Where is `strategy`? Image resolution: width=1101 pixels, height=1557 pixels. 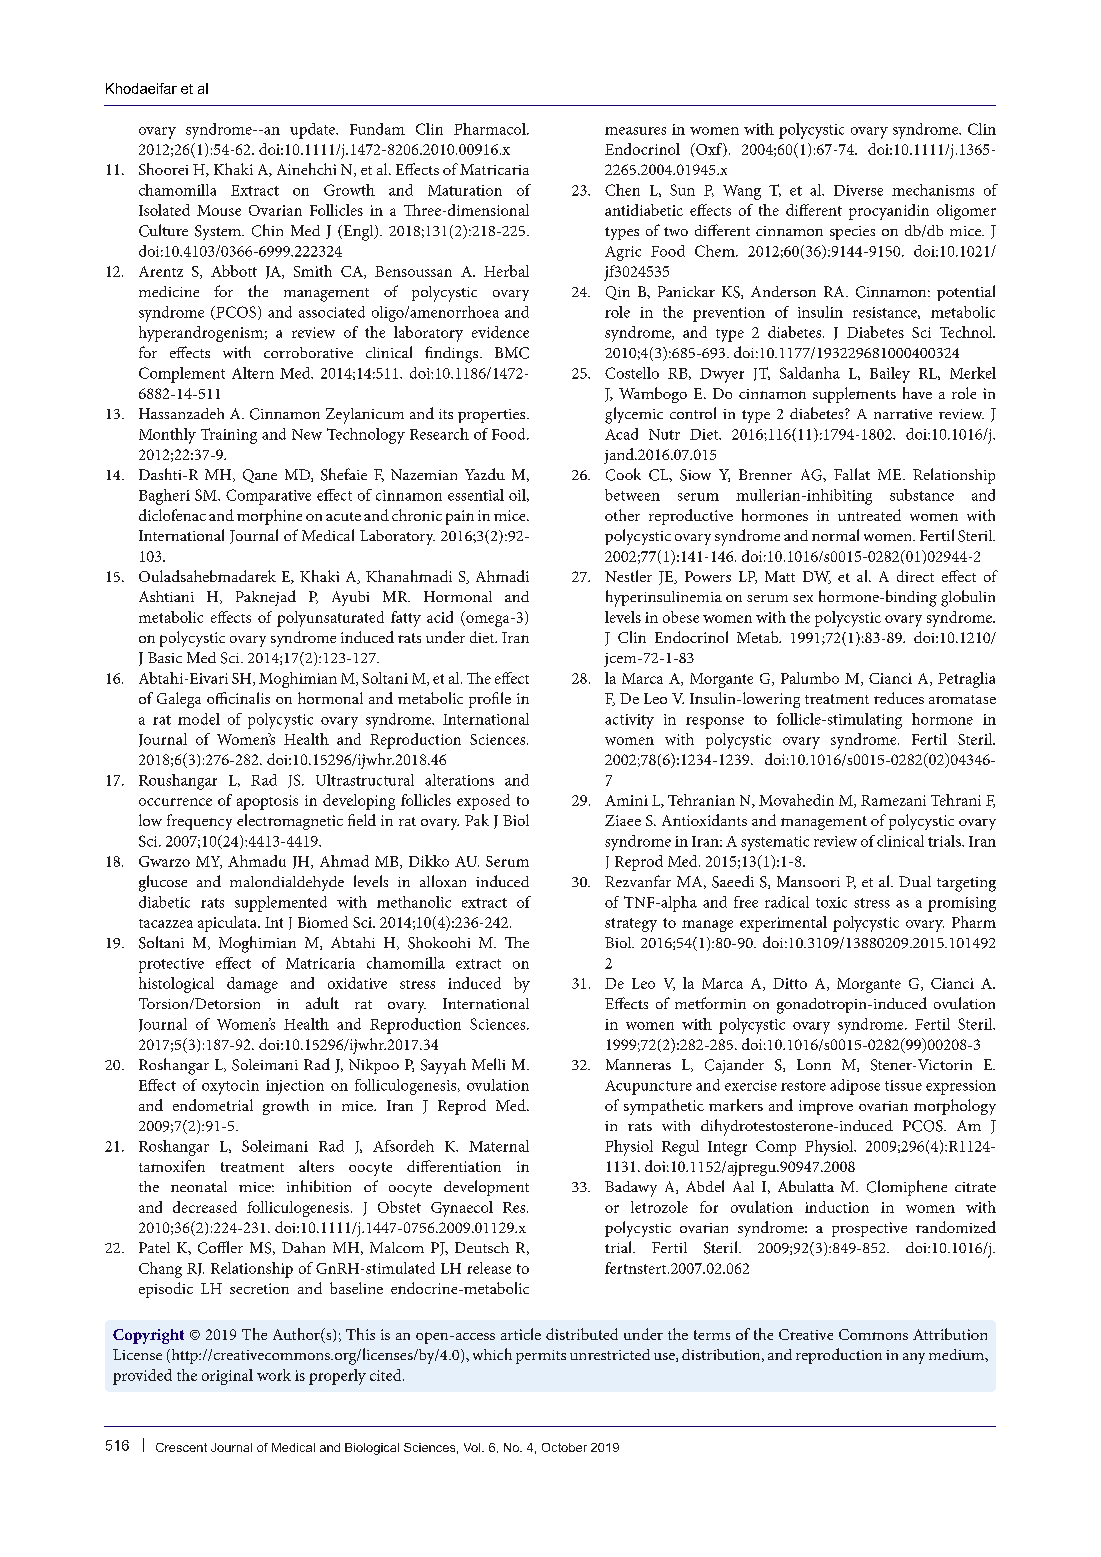 strategy is located at coordinates (631, 925).
